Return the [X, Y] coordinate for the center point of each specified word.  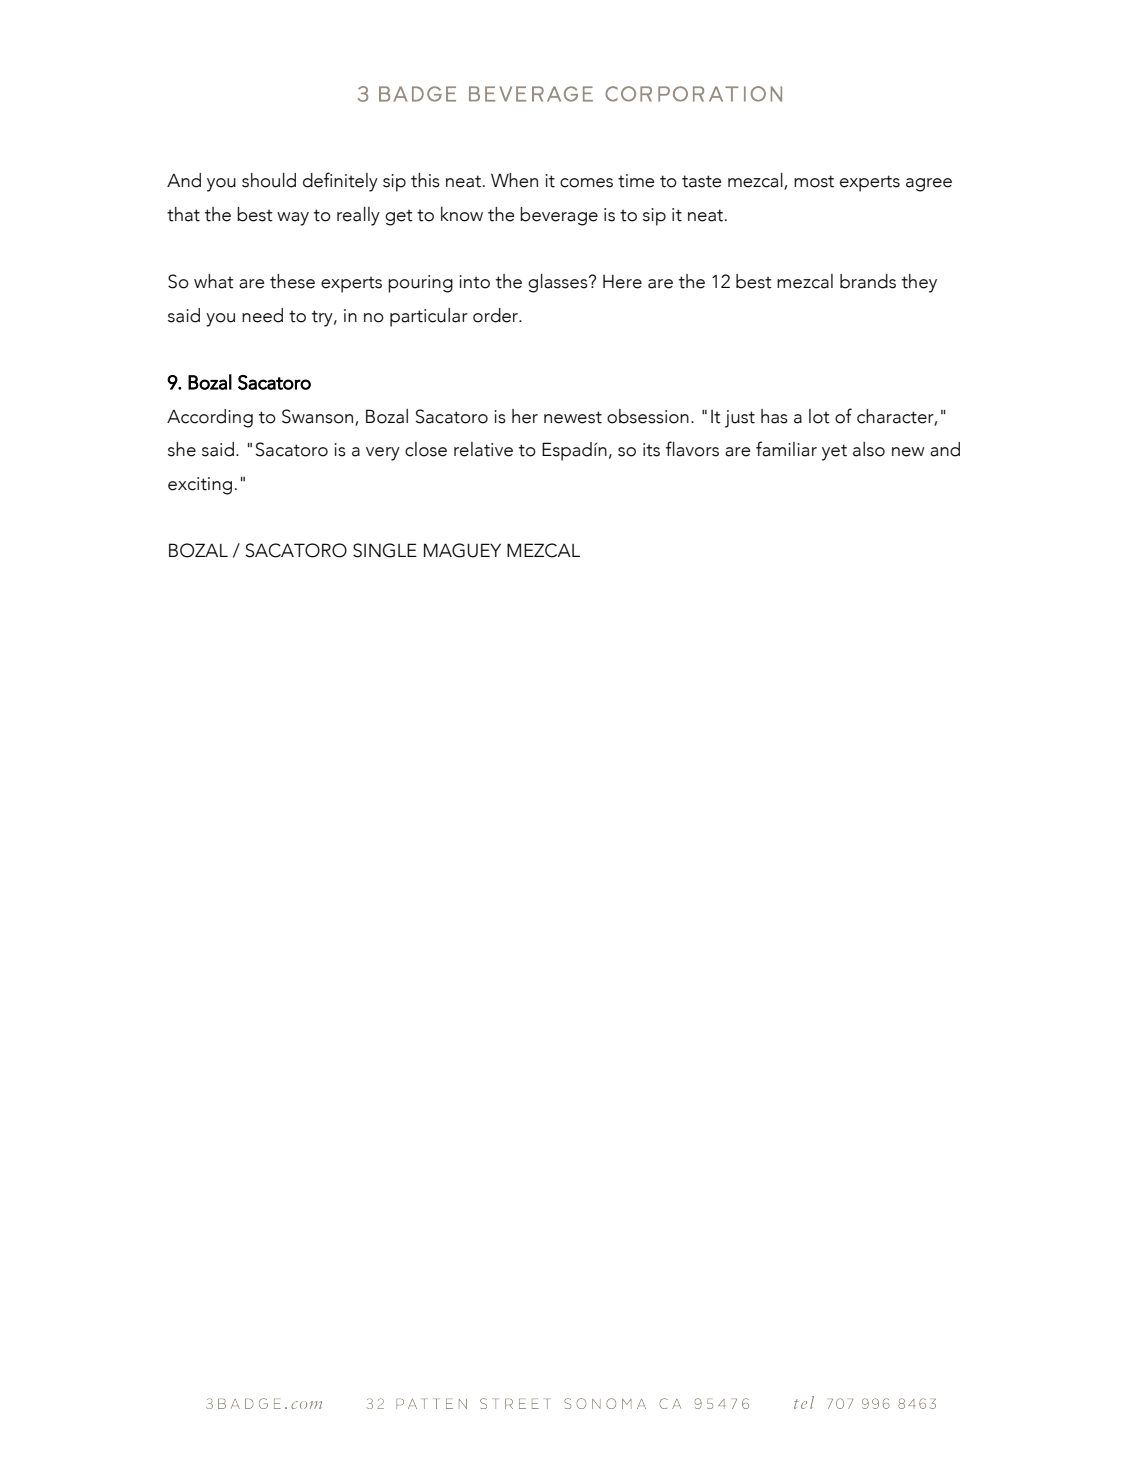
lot [819, 416]
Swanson [319, 417]
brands [868, 281]
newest [573, 417]
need [262, 315]
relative [483, 449]
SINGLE [385, 550]
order [496, 315]
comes [586, 183]
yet [834, 452]
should [269, 180]
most [814, 181]
